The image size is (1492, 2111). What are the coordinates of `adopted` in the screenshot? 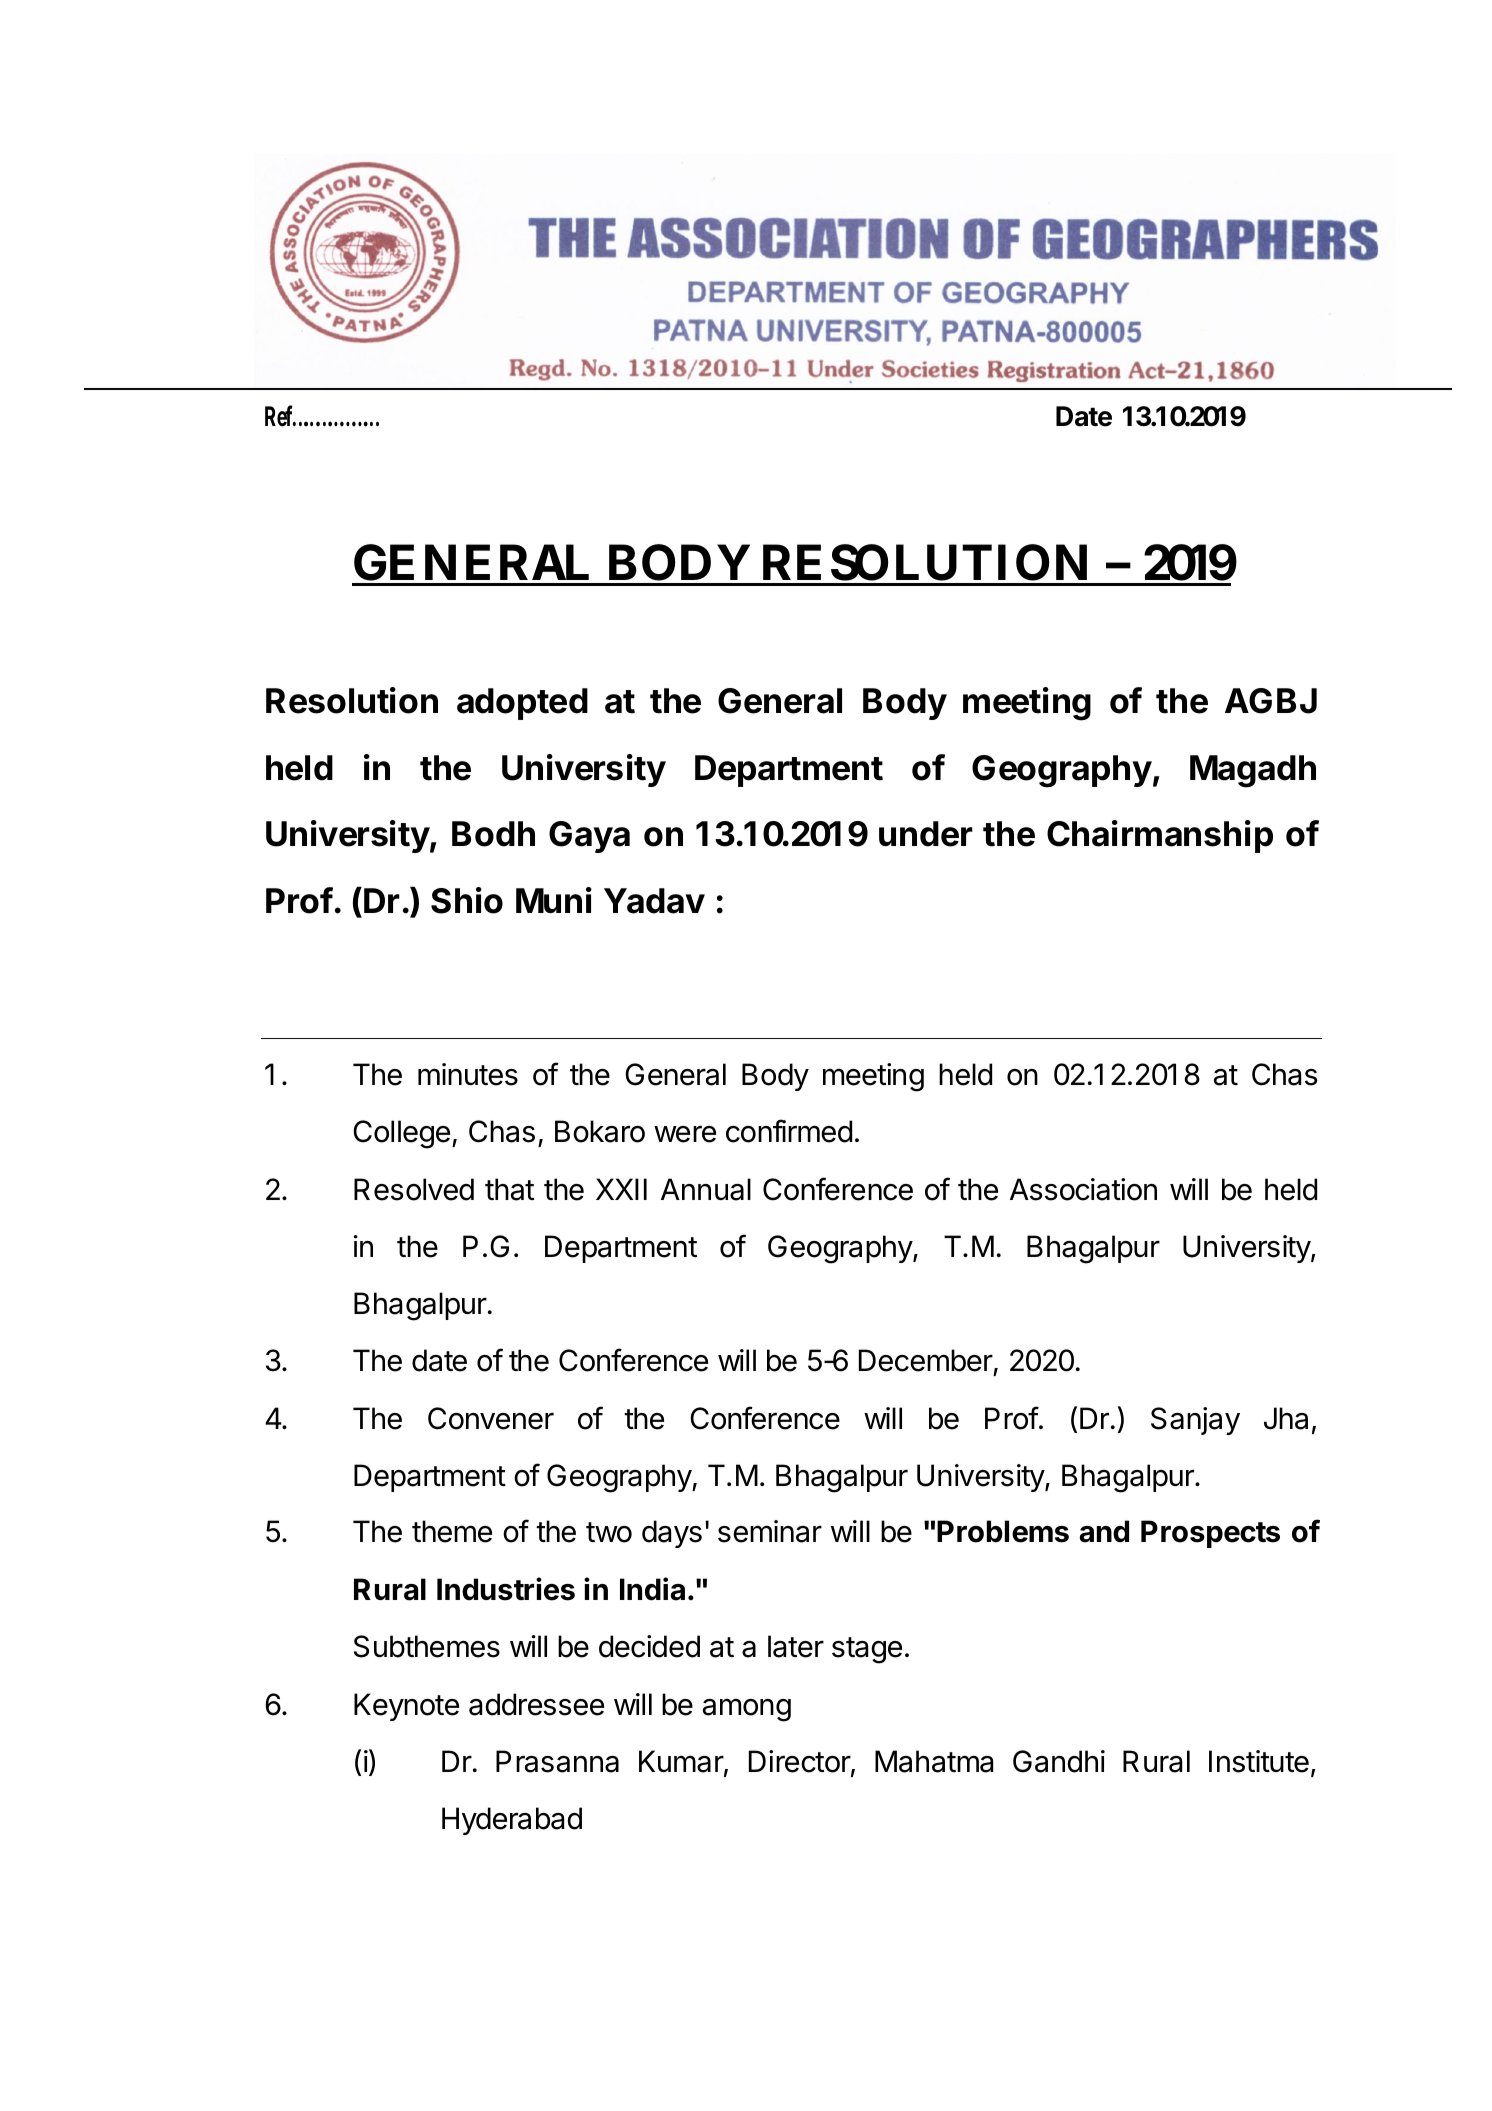 It's located at (522, 704).
